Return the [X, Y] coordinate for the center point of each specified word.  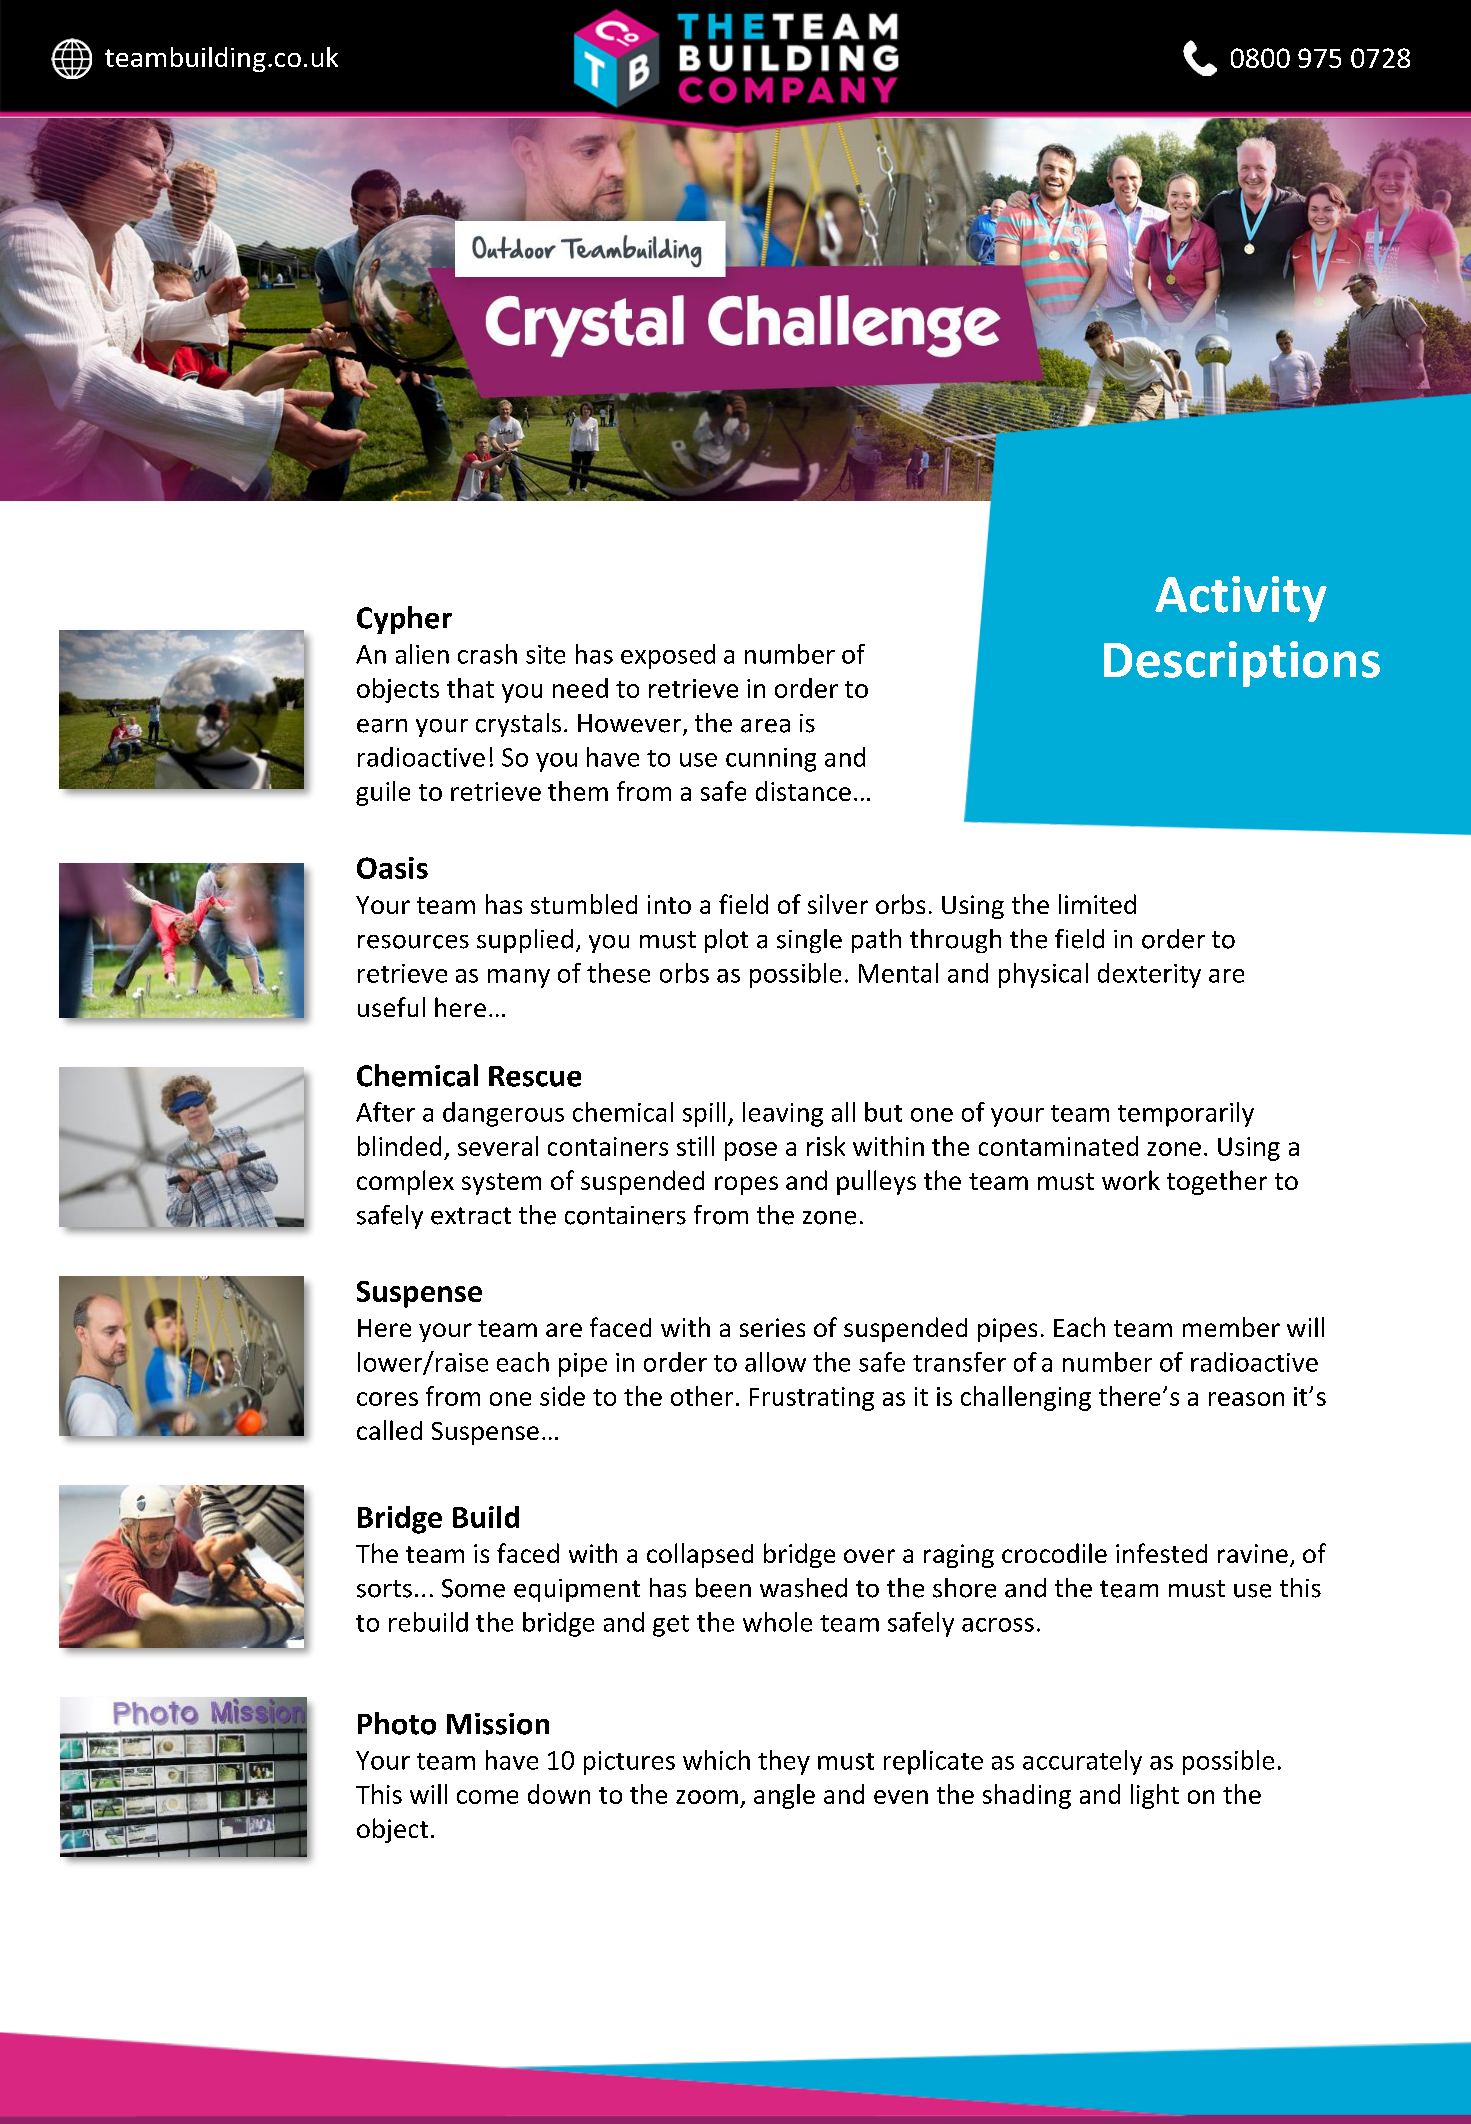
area [765, 726]
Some [473, 1588]
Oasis [392, 868]
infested [1161, 1553]
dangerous [503, 1114]
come [487, 1797]
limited [1097, 904]
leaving [783, 1114]
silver [838, 904]
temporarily [1186, 1114]
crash [487, 654]
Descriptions [1242, 664]
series [772, 1327]
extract [471, 1216]
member [1231, 1327]
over [869, 1556]
